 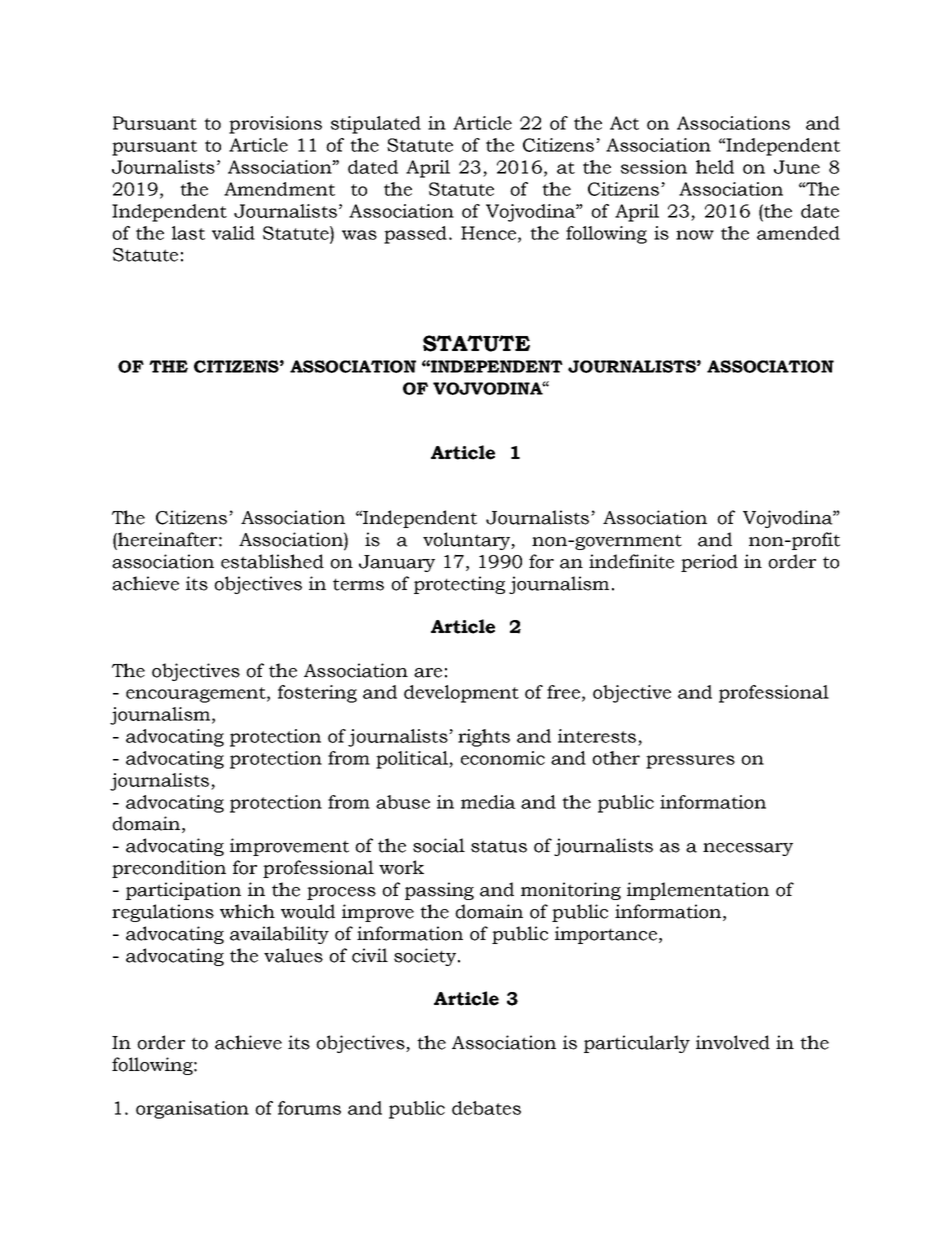 I want to click on stipulated, so click(x=376, y=125).
